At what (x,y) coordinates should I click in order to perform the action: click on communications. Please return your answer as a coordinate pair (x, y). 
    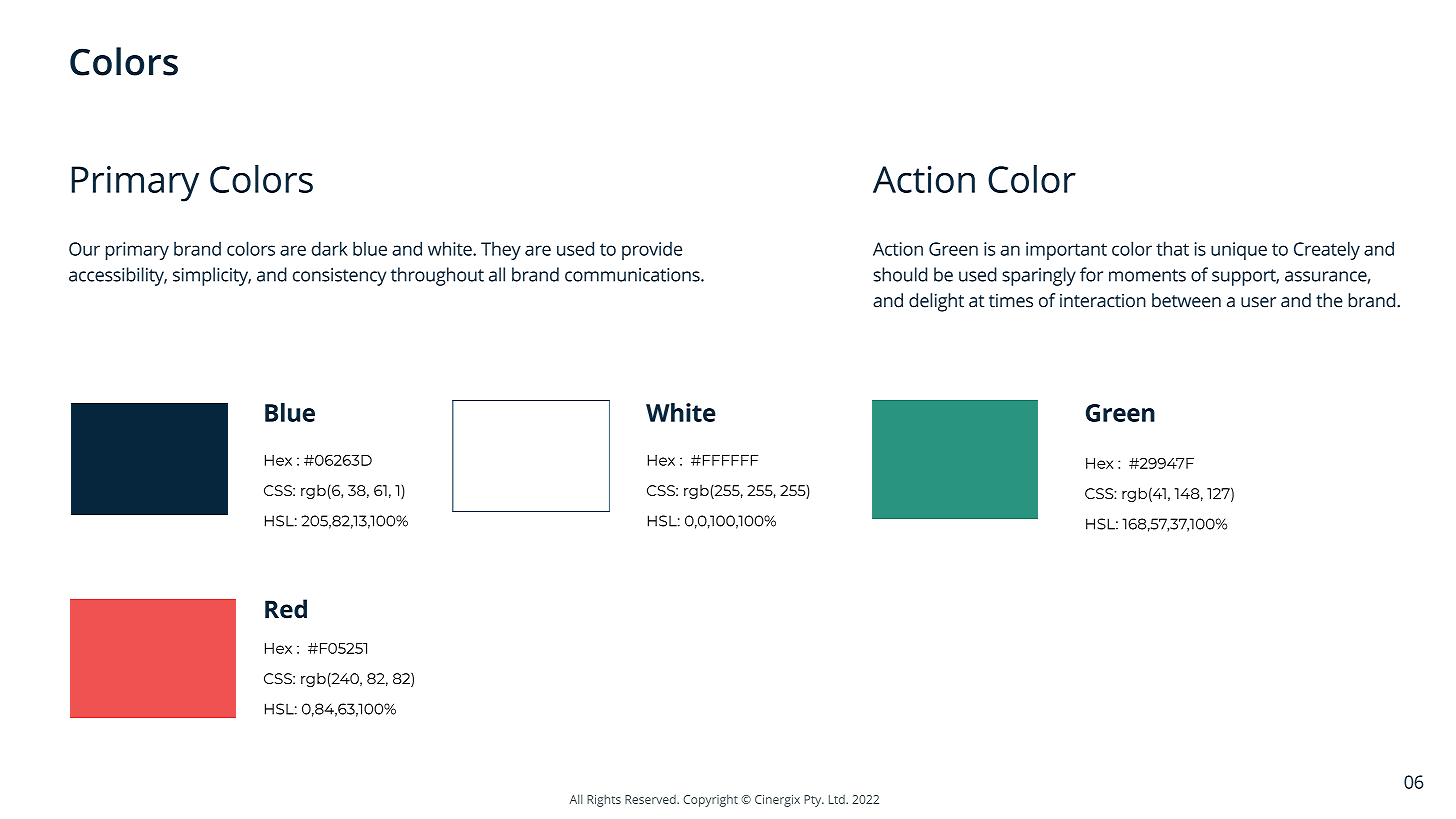
    Looking at the image, I should click on (633, 275).
